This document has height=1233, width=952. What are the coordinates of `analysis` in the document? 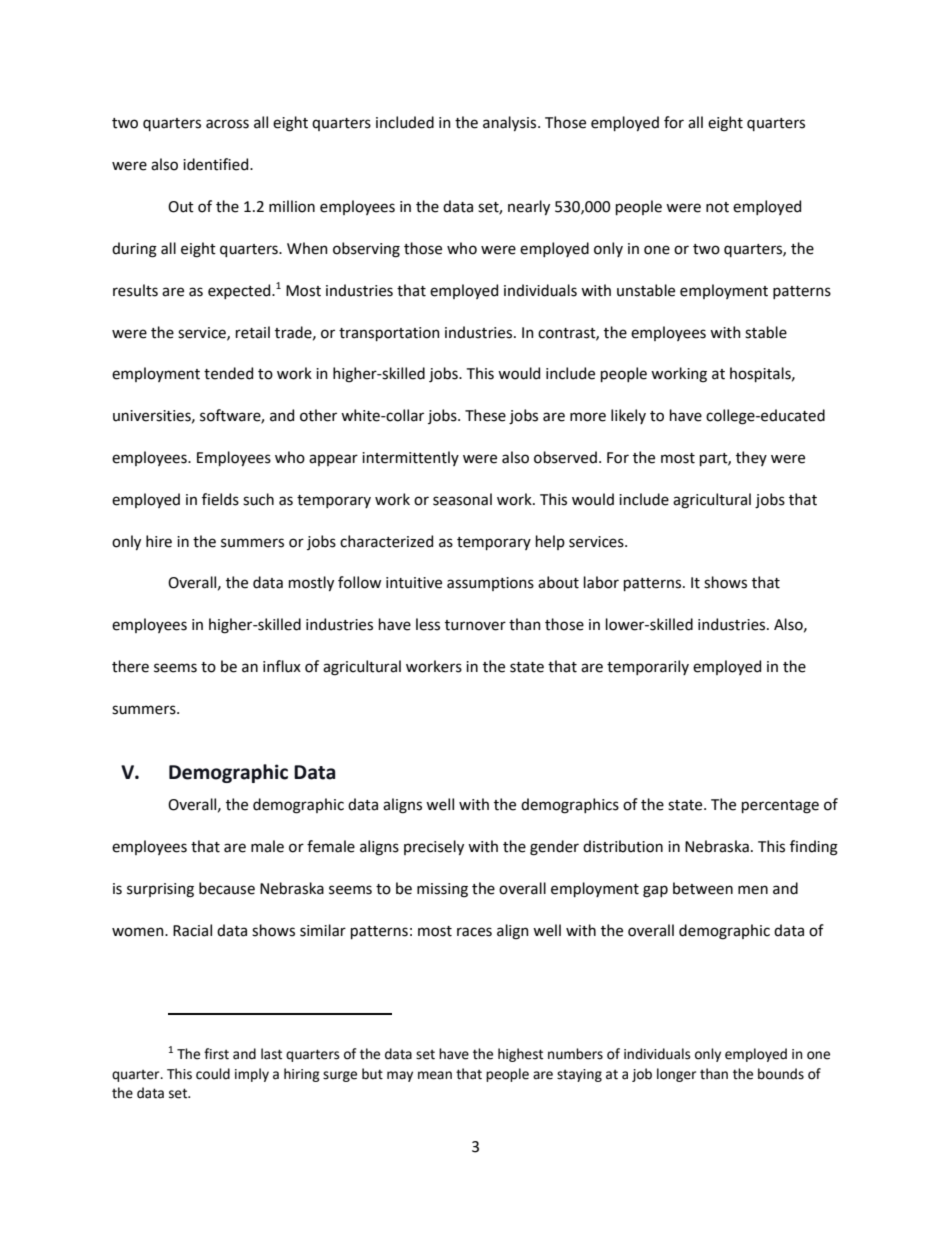 It's located at (511, 123).
